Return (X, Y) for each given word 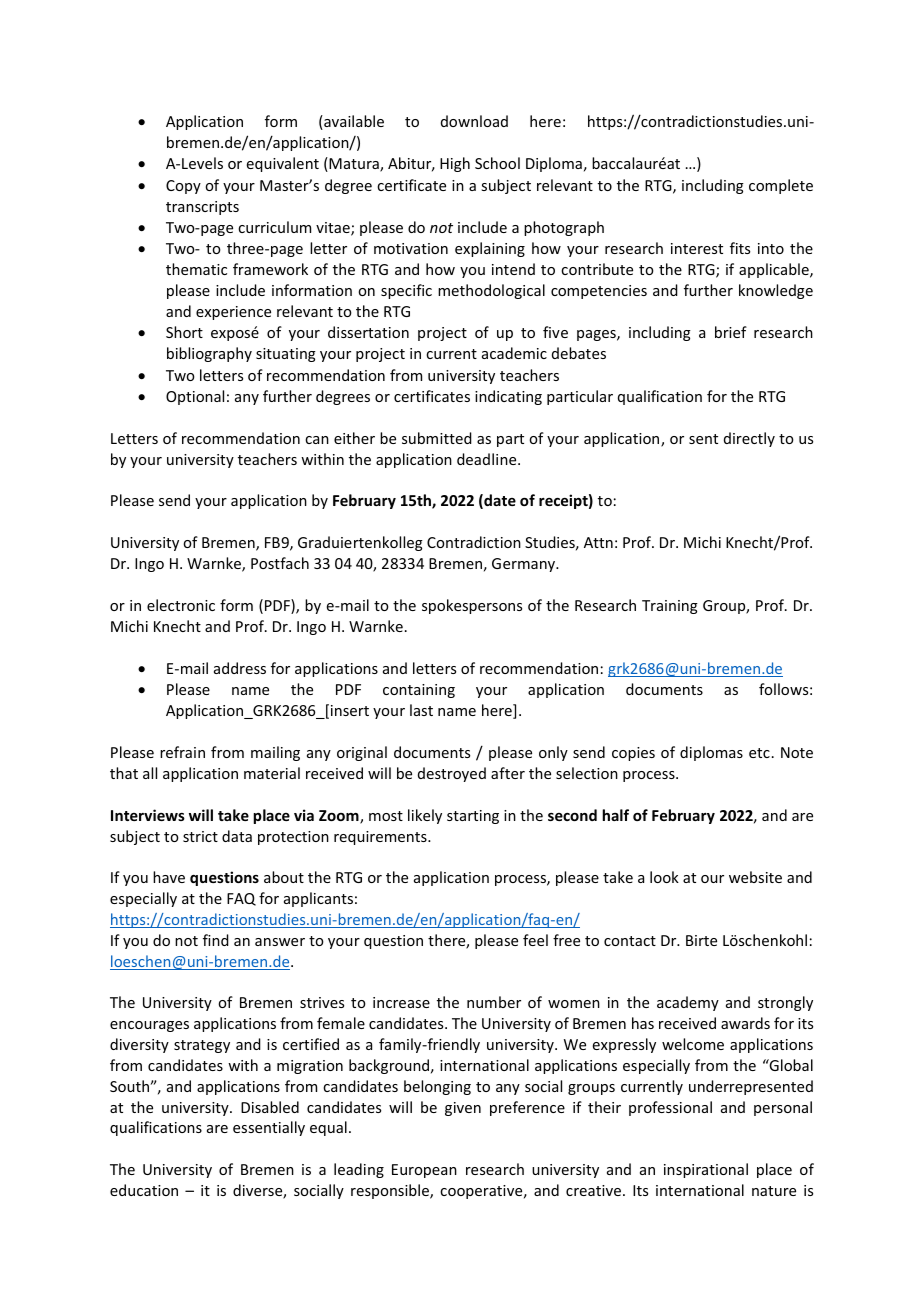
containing (419, 691)
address (240, 668)
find (216, 940)
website (755, 877)
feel (535, 940)
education (144, 1190)
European (424, 1171)
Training (670, 607)
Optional (195, 397)
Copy (183, 187)
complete (781, 186)
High (455, 164)
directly (749, 439)
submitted (437, 438)
